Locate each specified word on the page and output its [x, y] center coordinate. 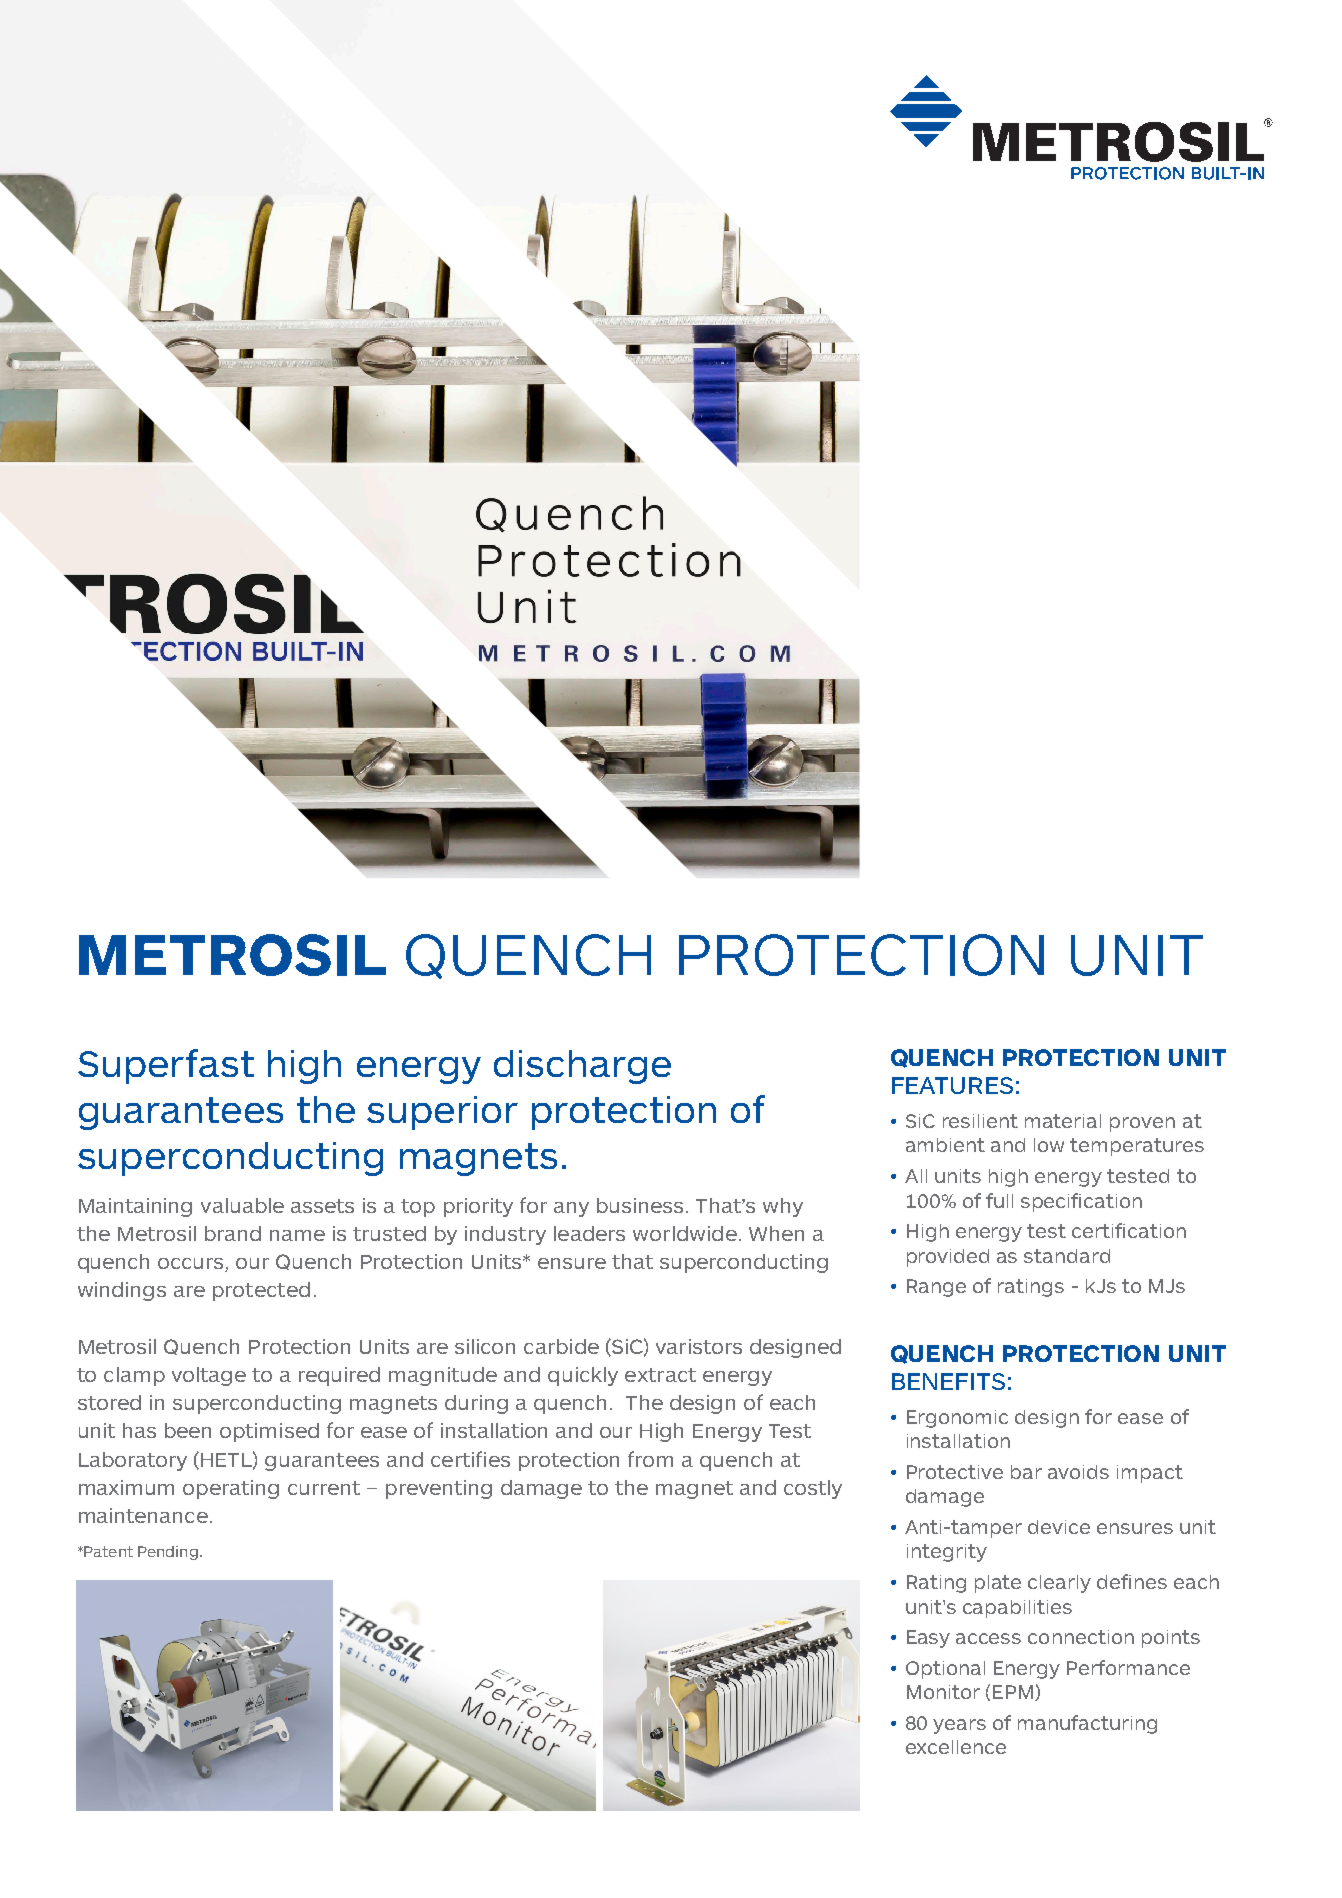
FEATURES [952, 1085]
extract [660, 1375]
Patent [107, 1551]
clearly [1059, 1584]
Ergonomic [957, 1419]
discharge [582, 1067]
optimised [269, 1432]
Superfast [166, 1066]
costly [813, 1489]
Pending [168, 1553]
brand [233, 1233]
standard [1067, 1256]
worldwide [685, 1233]
